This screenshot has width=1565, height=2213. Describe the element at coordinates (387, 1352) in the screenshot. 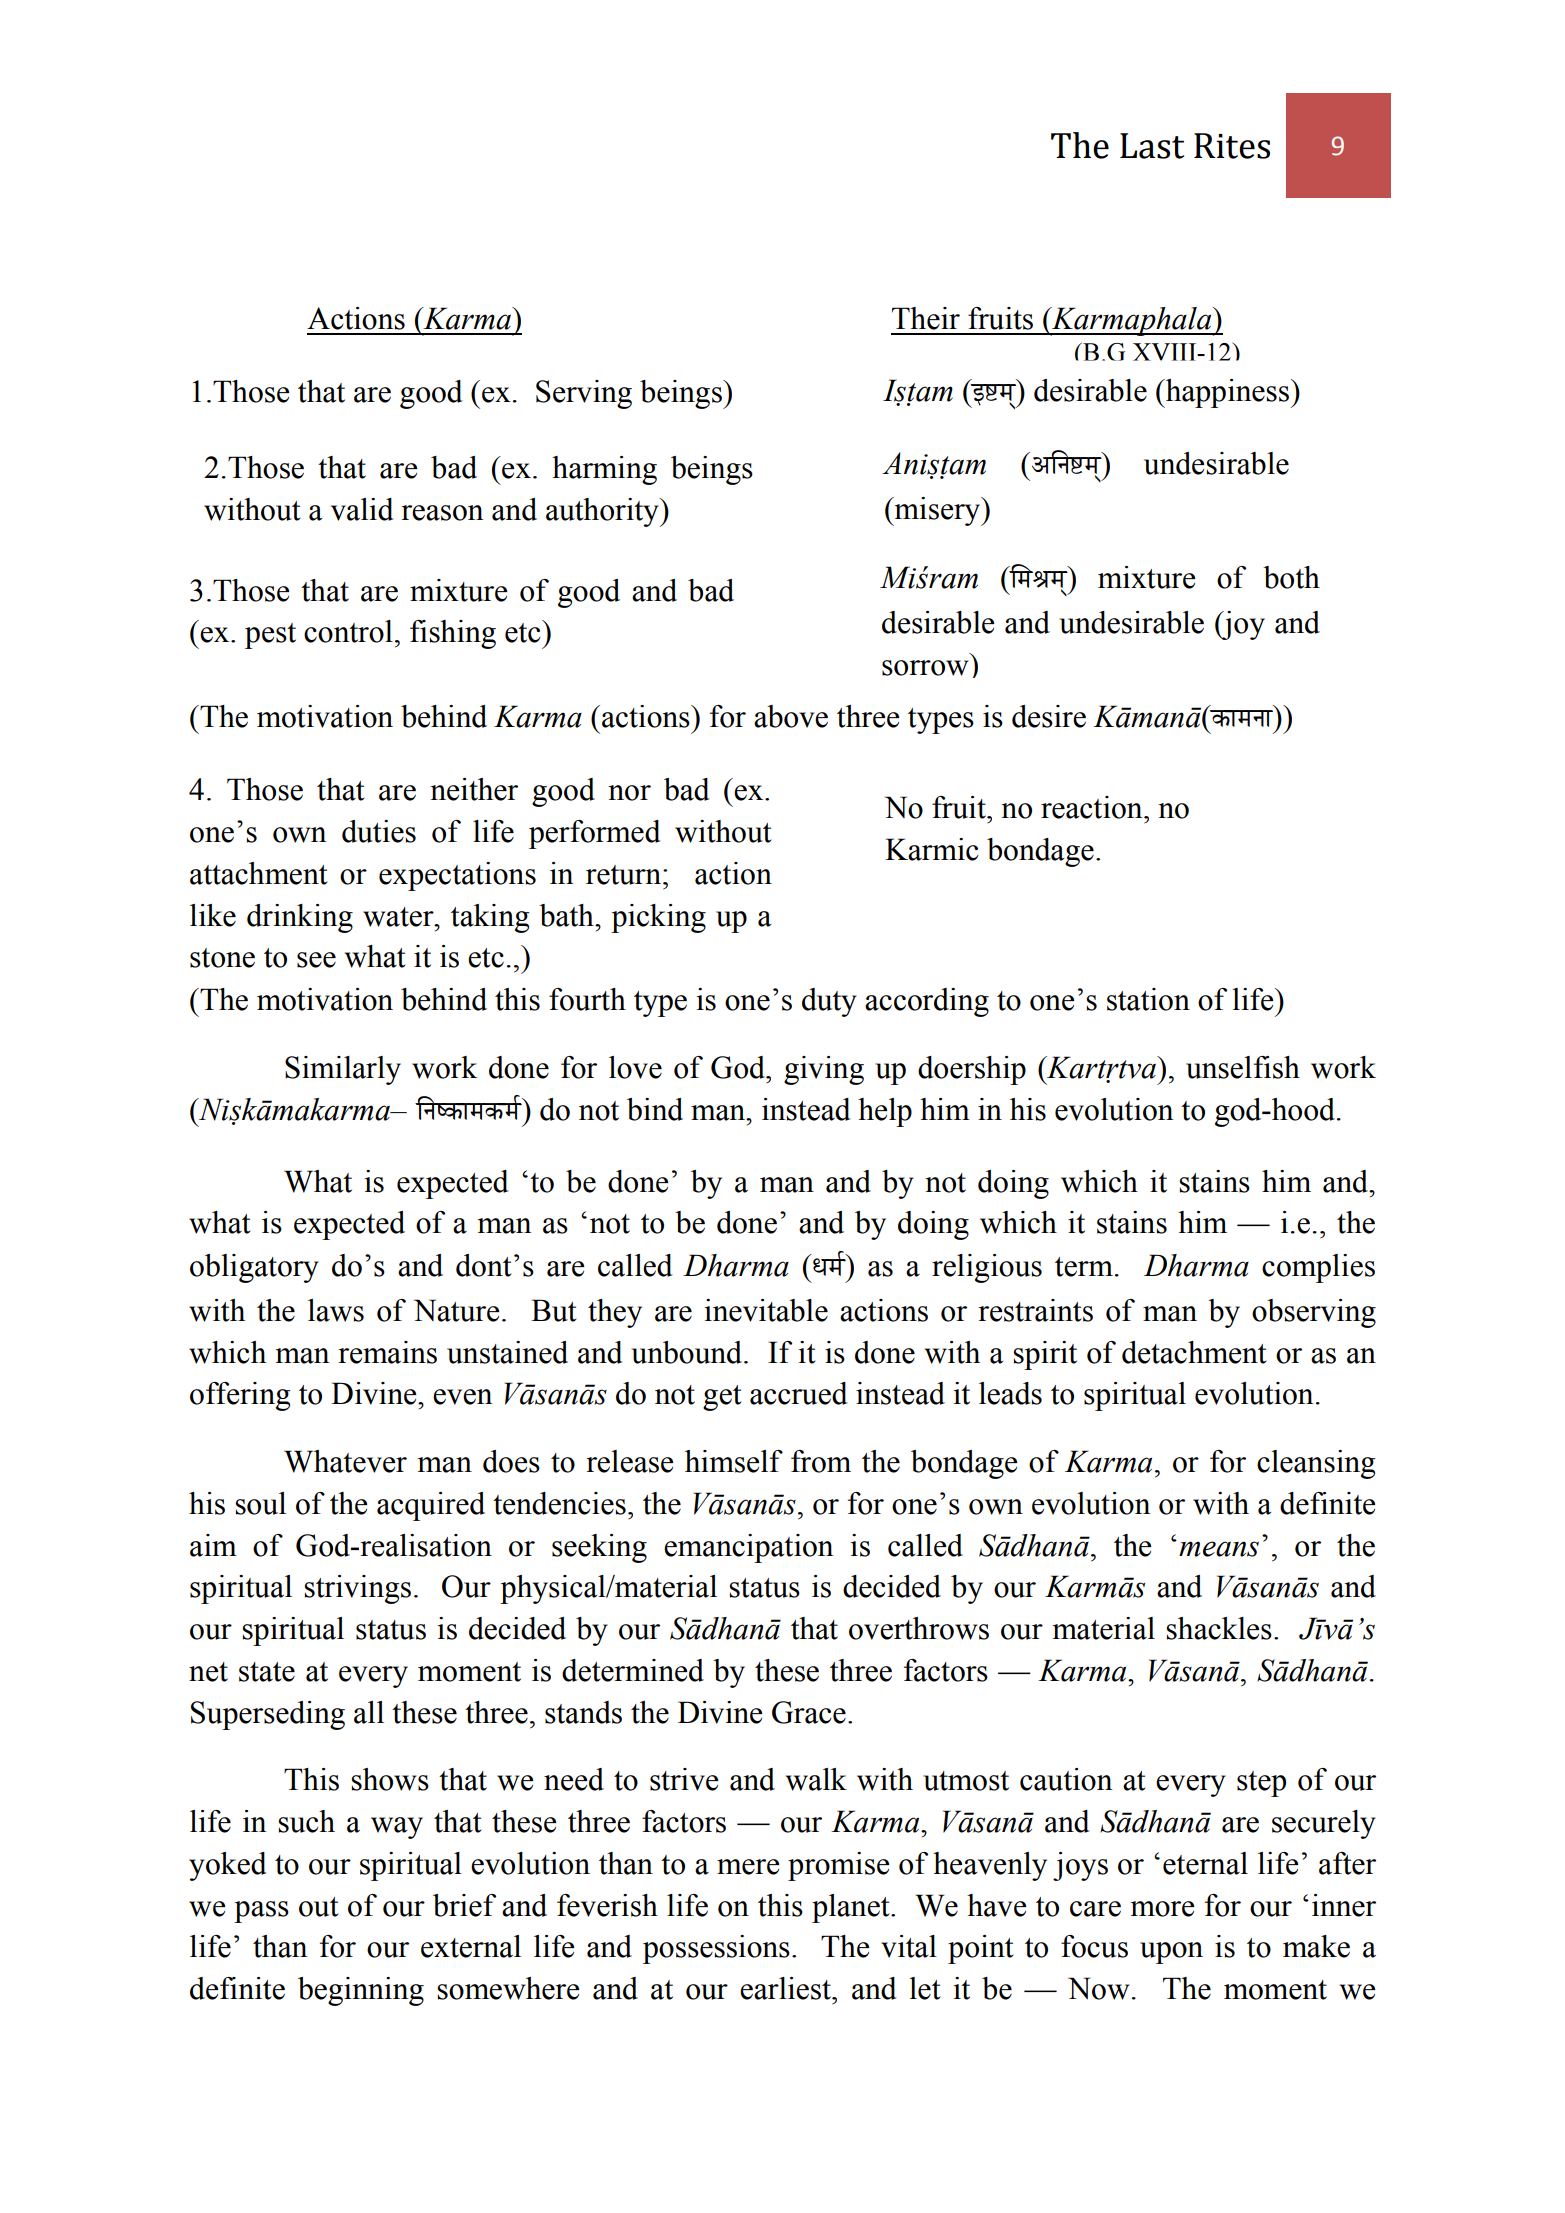

I see `remains` at that location.
